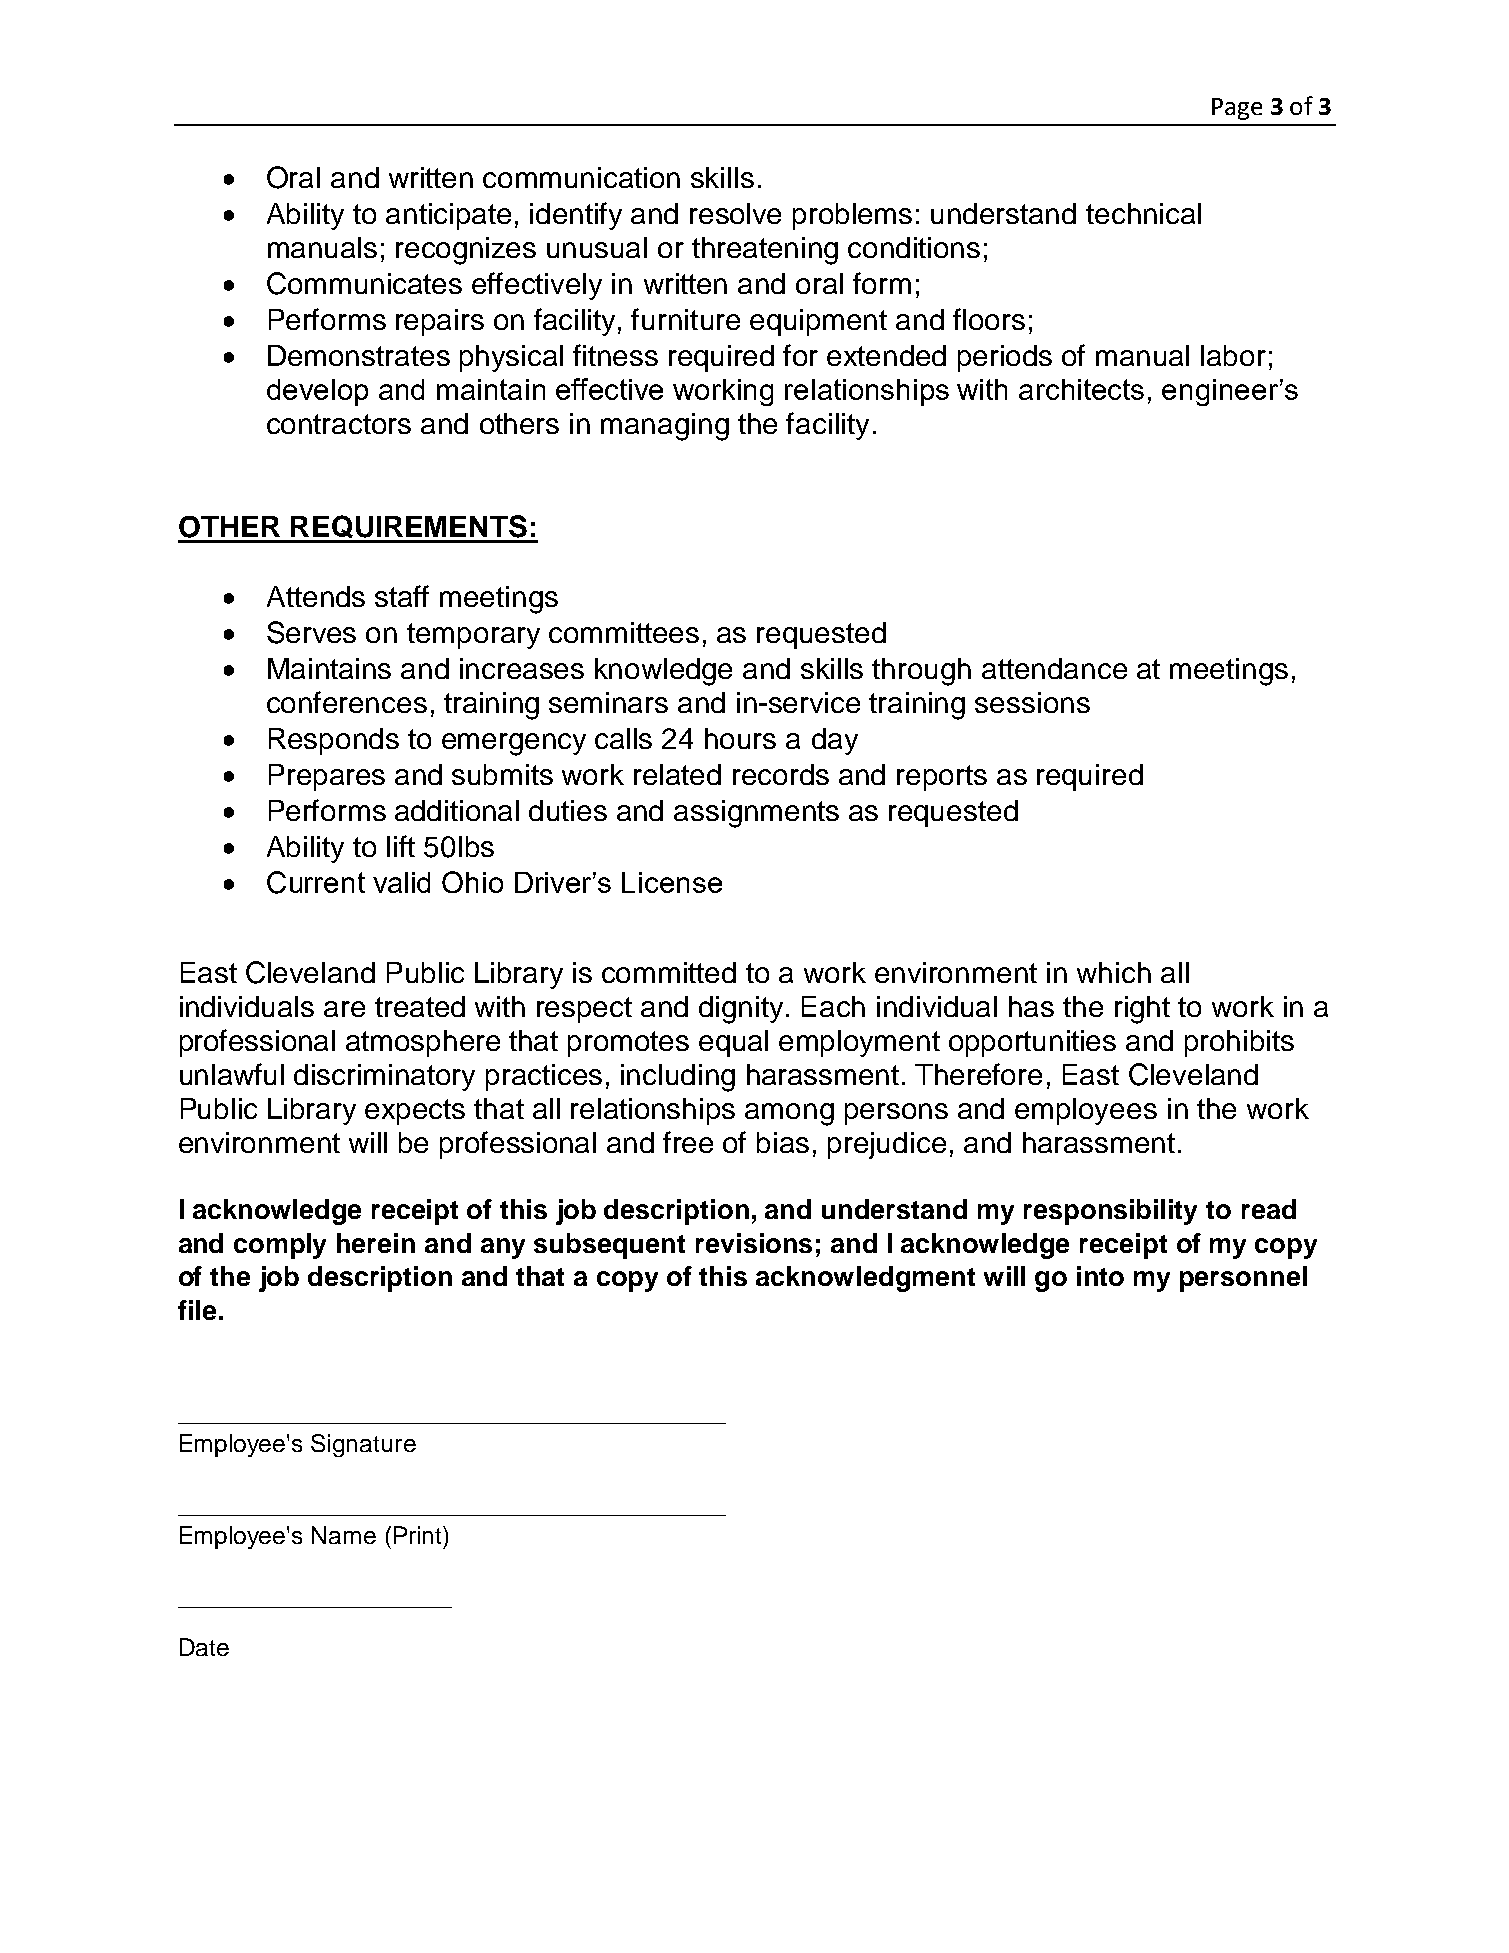  Describe the element at coordinates (316, 596) in the screenshot. I see `Attends` at that location.
